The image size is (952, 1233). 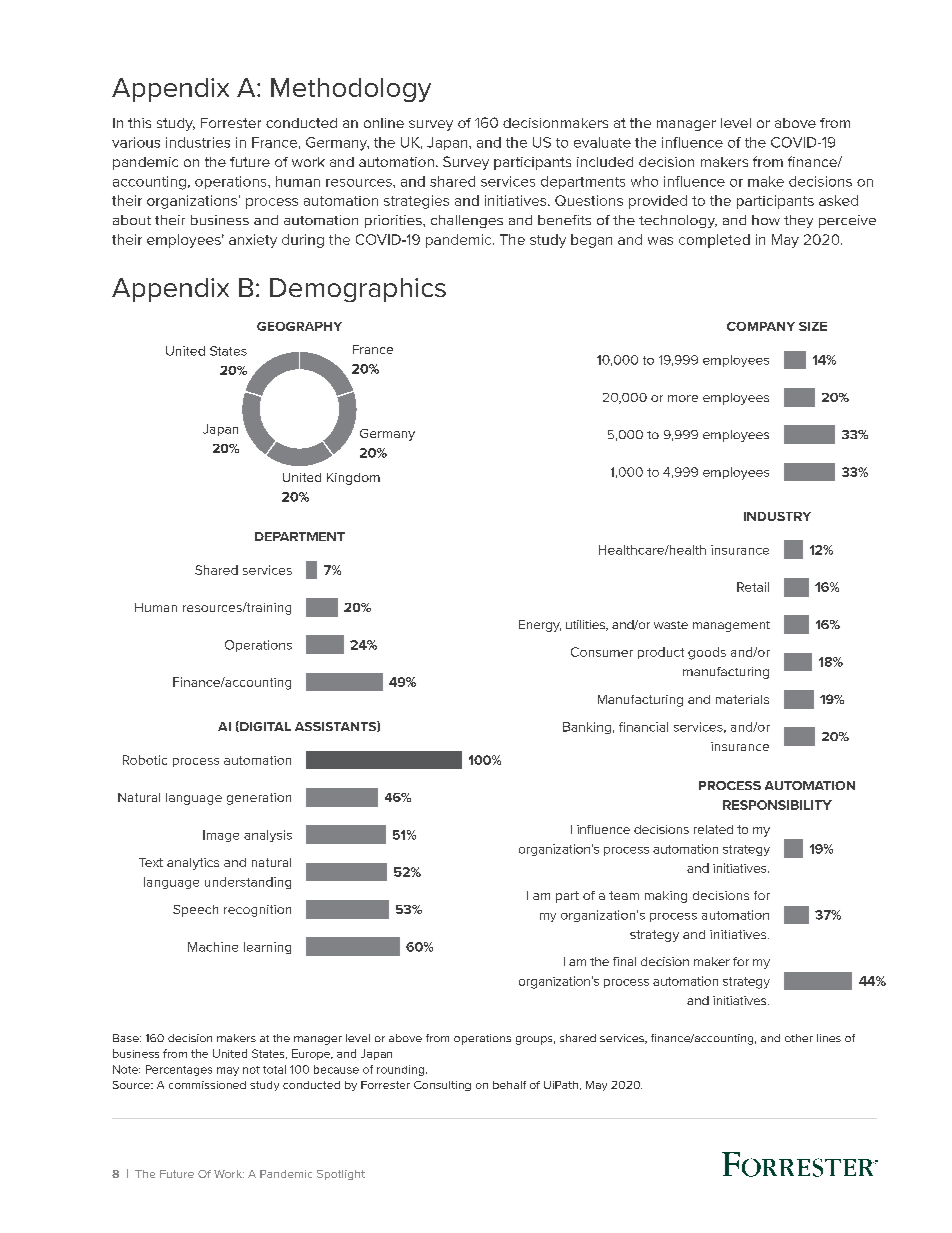 What do you see at coordinates (264, 726) in the image?
I see `DIGITAL` at bounding box center [264, 726].
